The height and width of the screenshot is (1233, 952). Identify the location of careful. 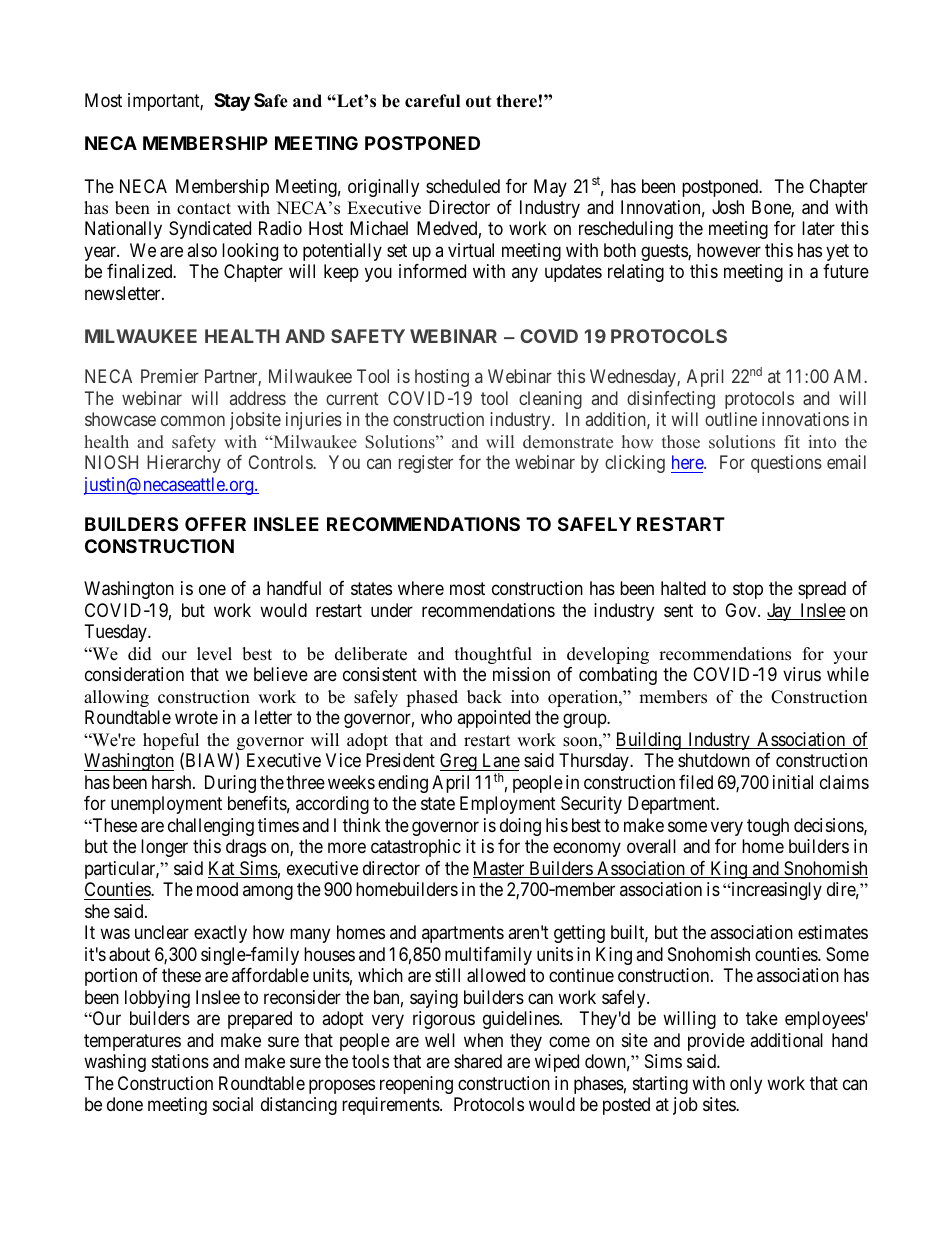
(432, 101).
